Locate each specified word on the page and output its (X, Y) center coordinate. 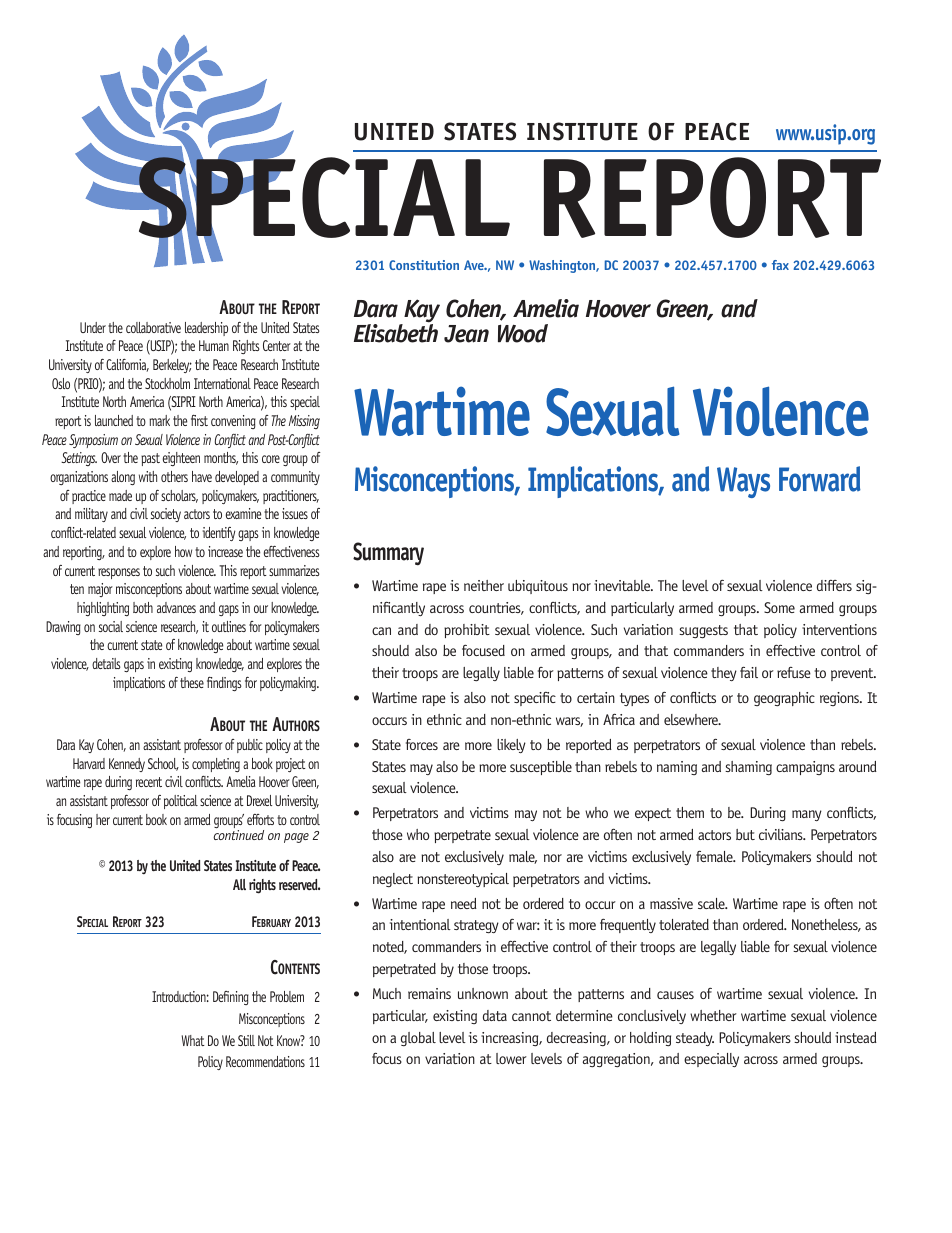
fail (749, 672)
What (193, 1040)
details (106, 663)
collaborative (153, 327)
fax (780, 265)
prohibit (467, 631)
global (418, 1039)
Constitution (424, 265)
